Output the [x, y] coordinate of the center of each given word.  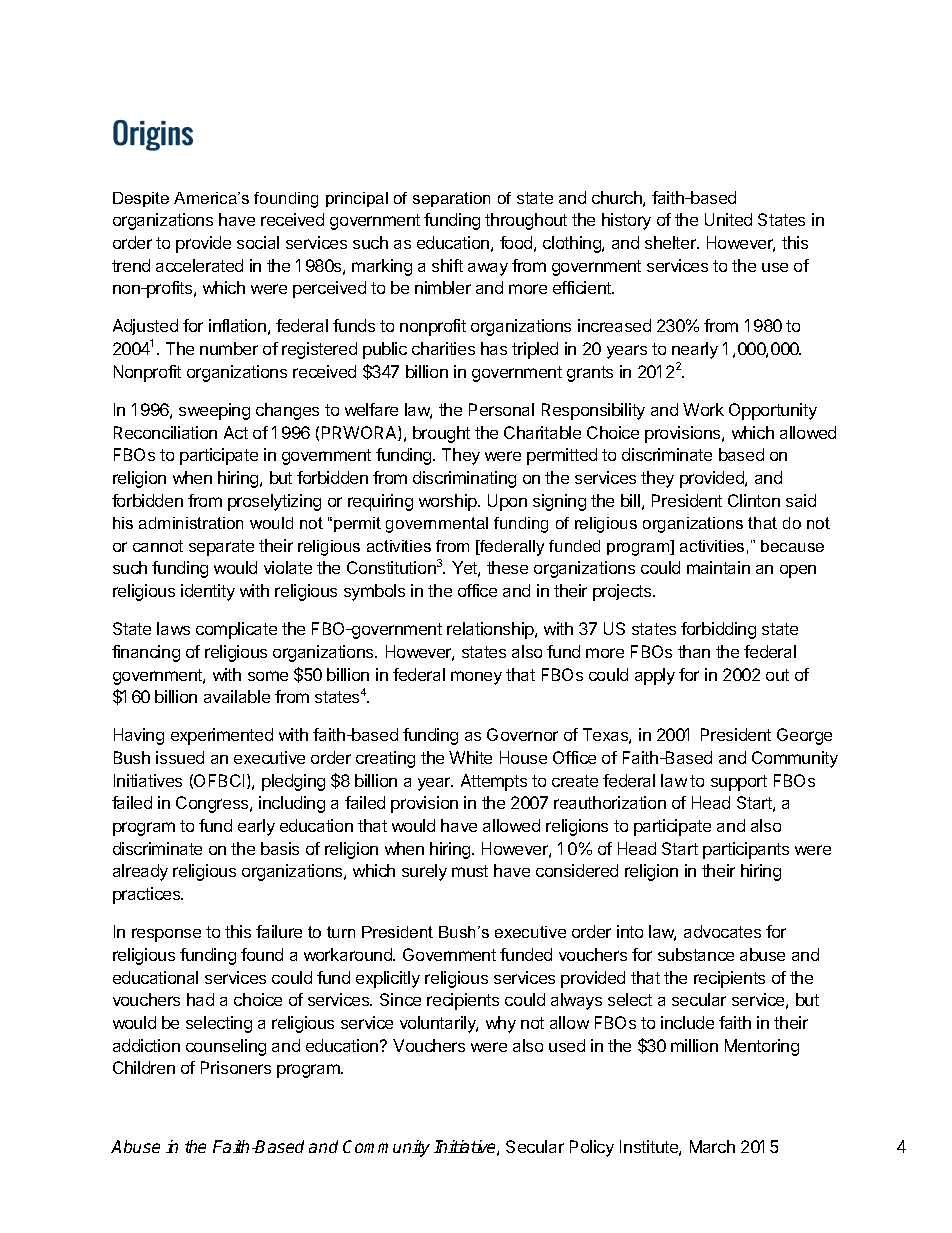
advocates [722, 931]
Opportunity [773, 411]
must [470, 871]
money [476, 678]
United [728, 219]
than [694, 651]
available [237, 696]
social [258, 242]
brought [441, 434]
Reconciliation [165, 432]
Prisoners [236, 1067]
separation [451, 199]
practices [148, 895]
